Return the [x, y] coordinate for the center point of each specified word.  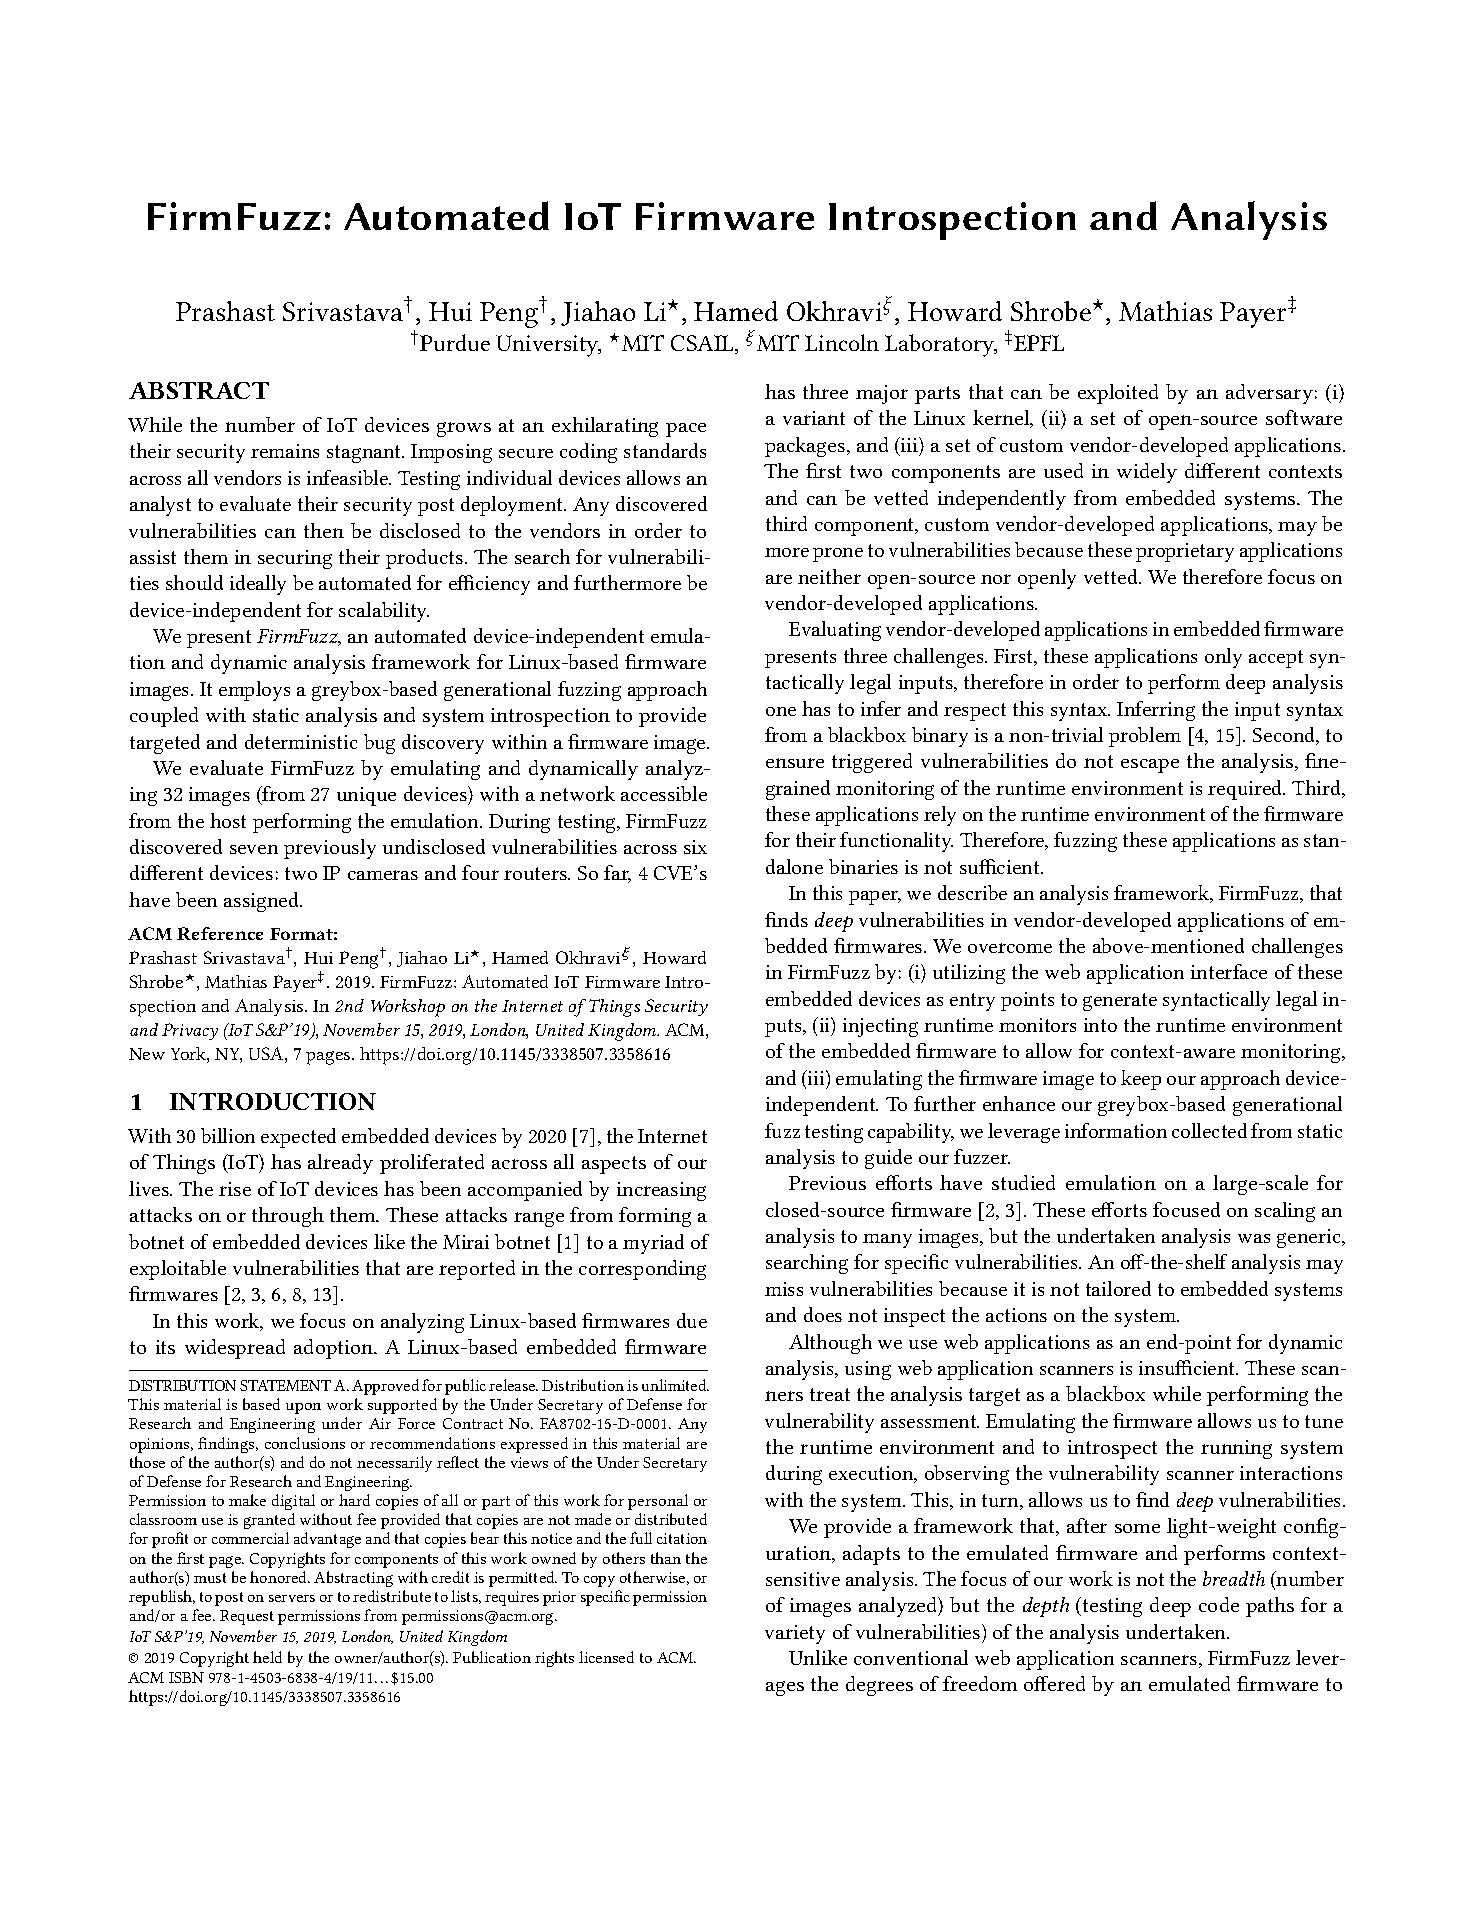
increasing [661, 1191]
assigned [263, 902]
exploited [1118, 394]
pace [686, 430]
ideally [258, 585]
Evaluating [835, 631]
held [267, 1657]
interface [1229, 971]
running [1236, 1449]
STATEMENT [285, 1385]
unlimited [675, 1385]
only [1223, 658]
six [695, 847]
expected [298, 1138]
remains [285, 451]
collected [1209, 1130]
